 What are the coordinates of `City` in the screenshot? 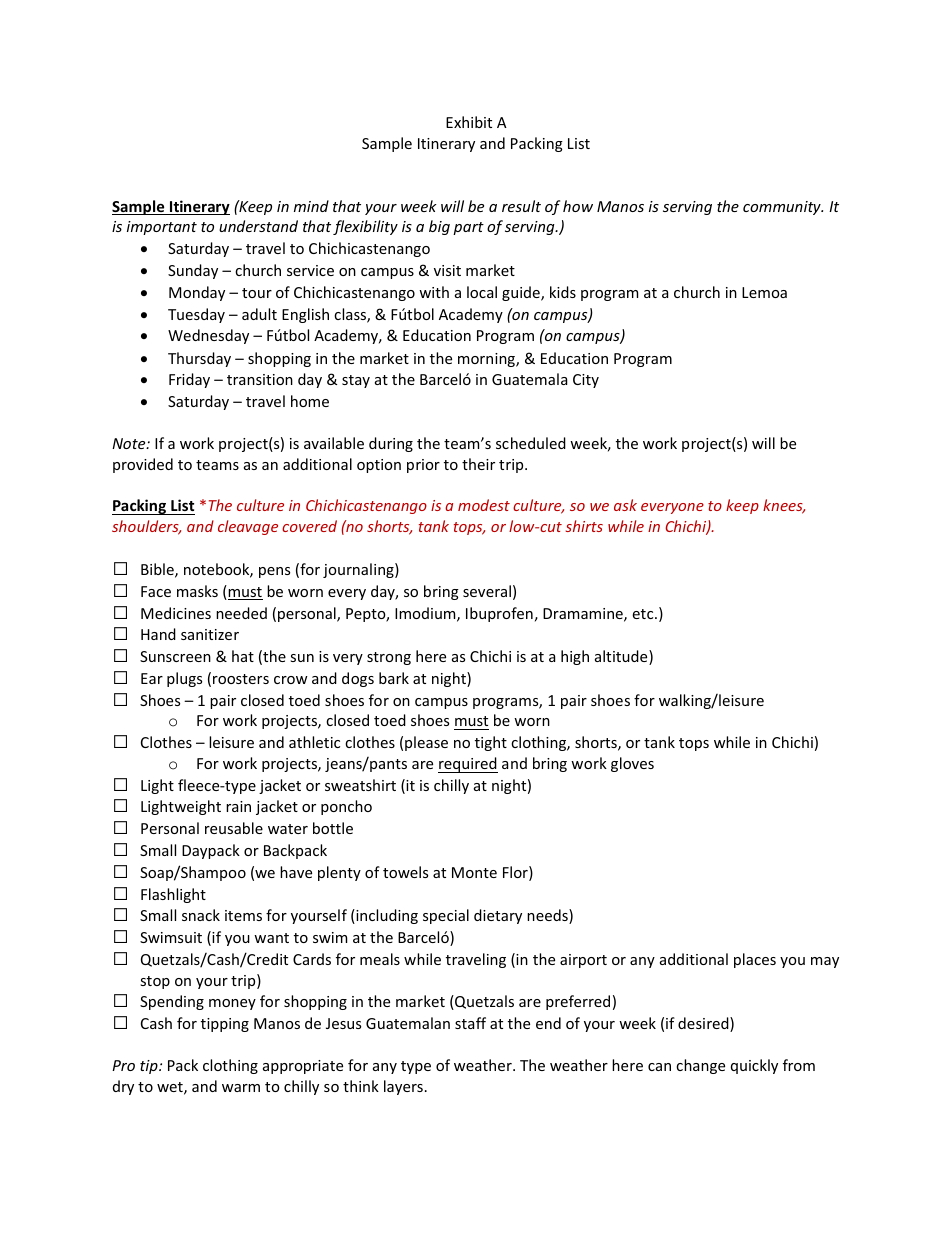 It's located at (586, 381).
